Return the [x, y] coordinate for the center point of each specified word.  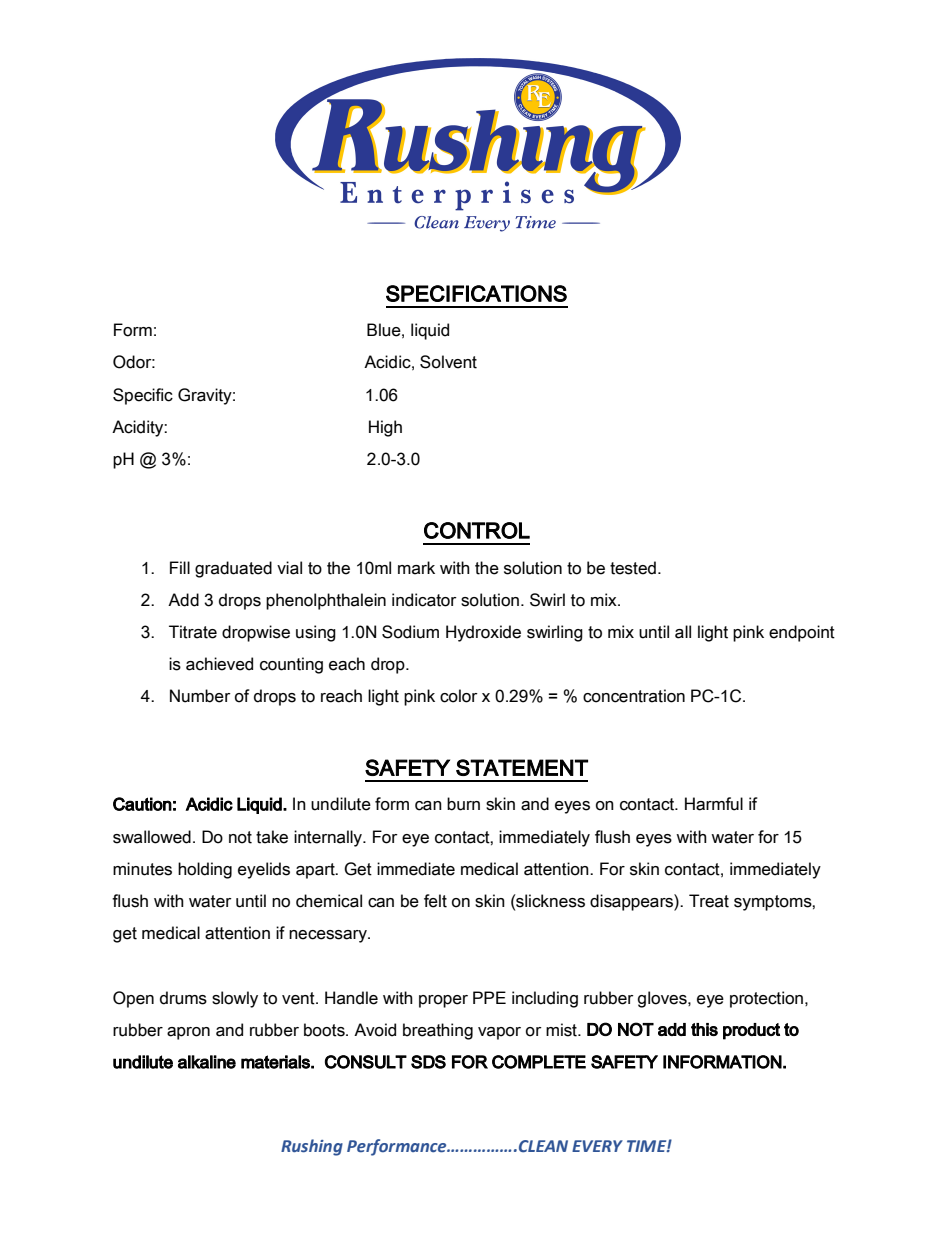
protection [766, 999]
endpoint [802, 633]
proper [443, 1001]
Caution [142, 804]
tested [633, 568]
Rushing [312, 1147]
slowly [235, 999]
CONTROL [477, 530]
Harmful [714, 804]
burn [463, 804]
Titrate [193, 632]
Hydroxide [483, 633]
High [385, 428]
